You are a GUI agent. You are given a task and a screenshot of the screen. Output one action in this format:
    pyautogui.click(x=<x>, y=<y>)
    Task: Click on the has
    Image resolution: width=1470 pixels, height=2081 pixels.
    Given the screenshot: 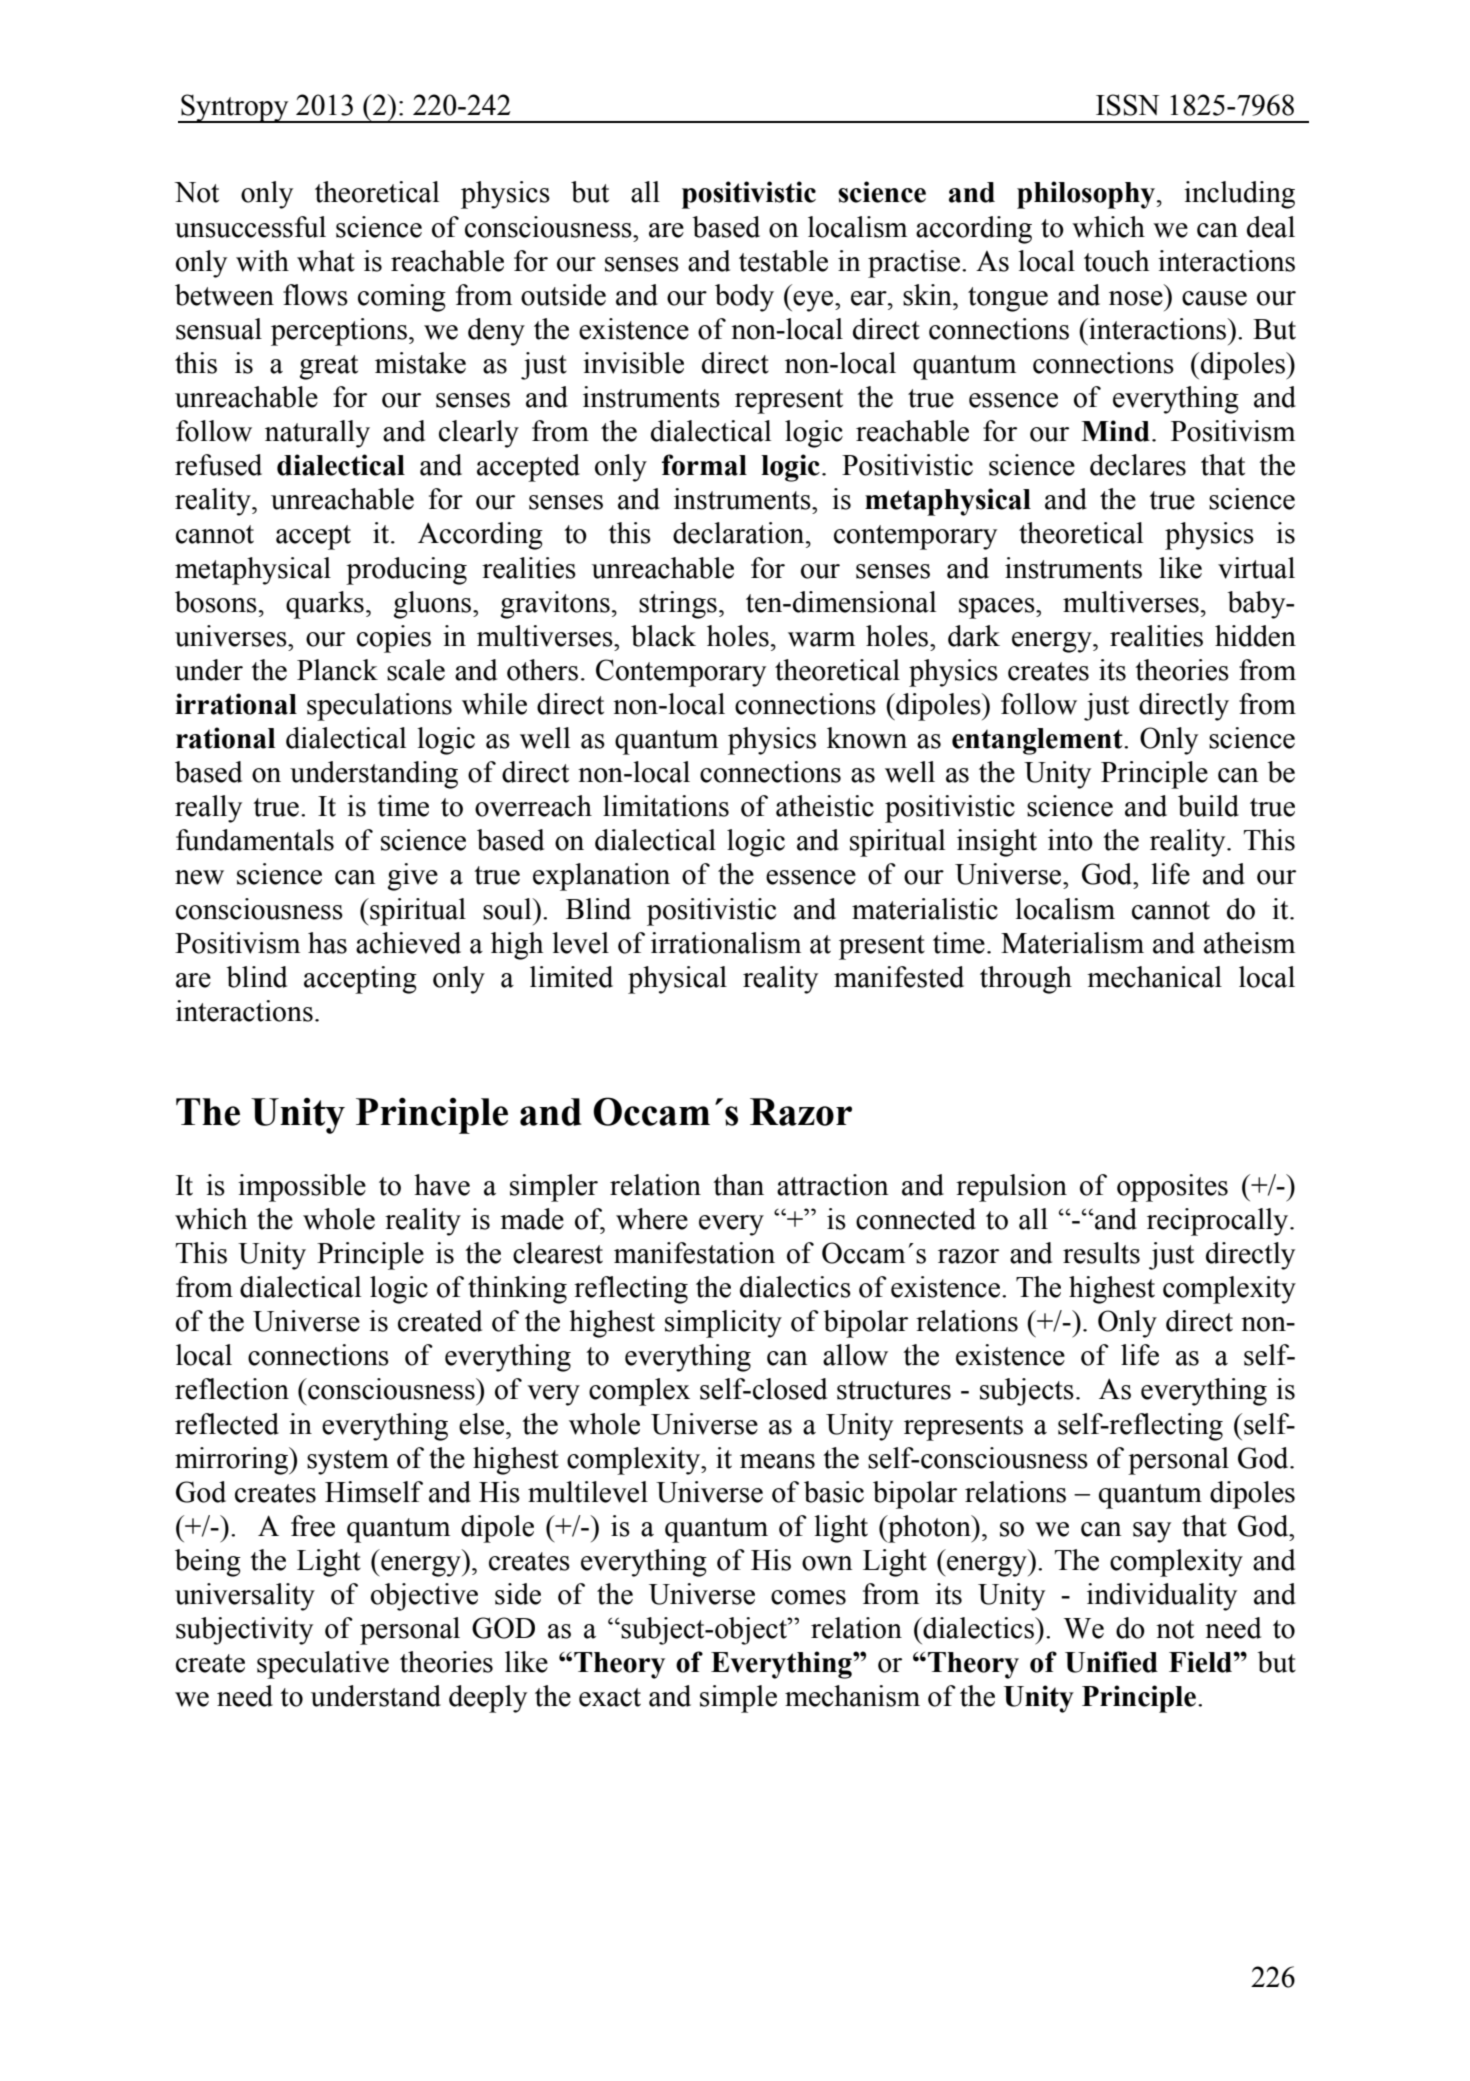 What is the action you would take?
    pyautogui.click(x=327, y=943)
